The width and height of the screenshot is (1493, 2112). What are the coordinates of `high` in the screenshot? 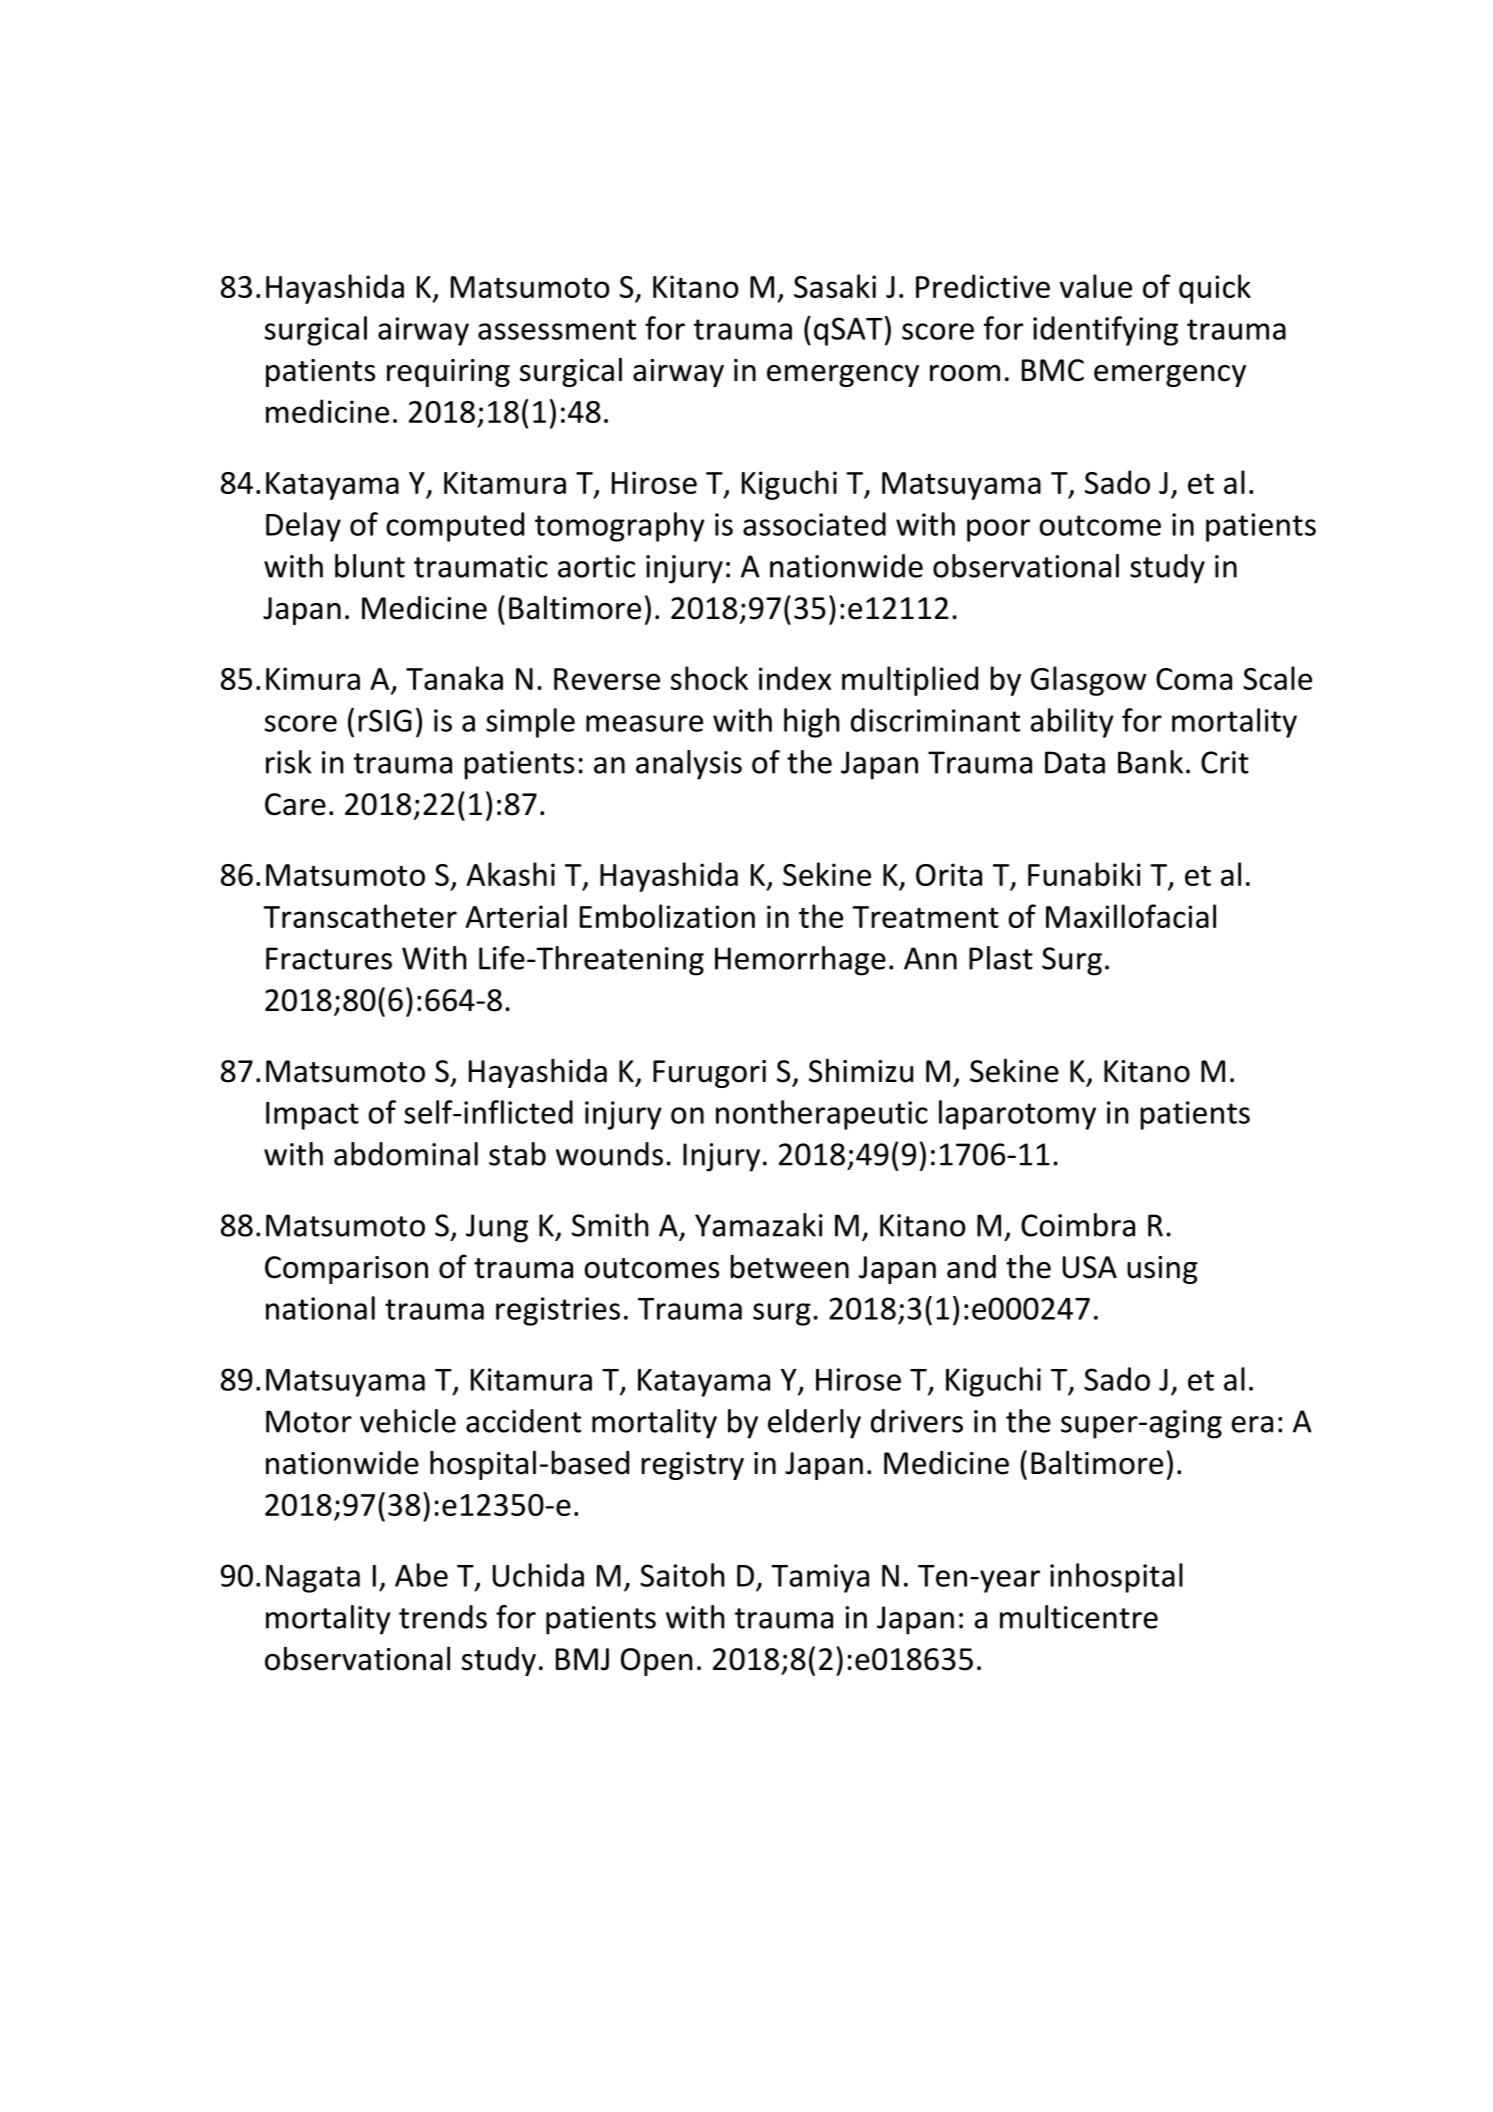 It's located at (812, 723).
